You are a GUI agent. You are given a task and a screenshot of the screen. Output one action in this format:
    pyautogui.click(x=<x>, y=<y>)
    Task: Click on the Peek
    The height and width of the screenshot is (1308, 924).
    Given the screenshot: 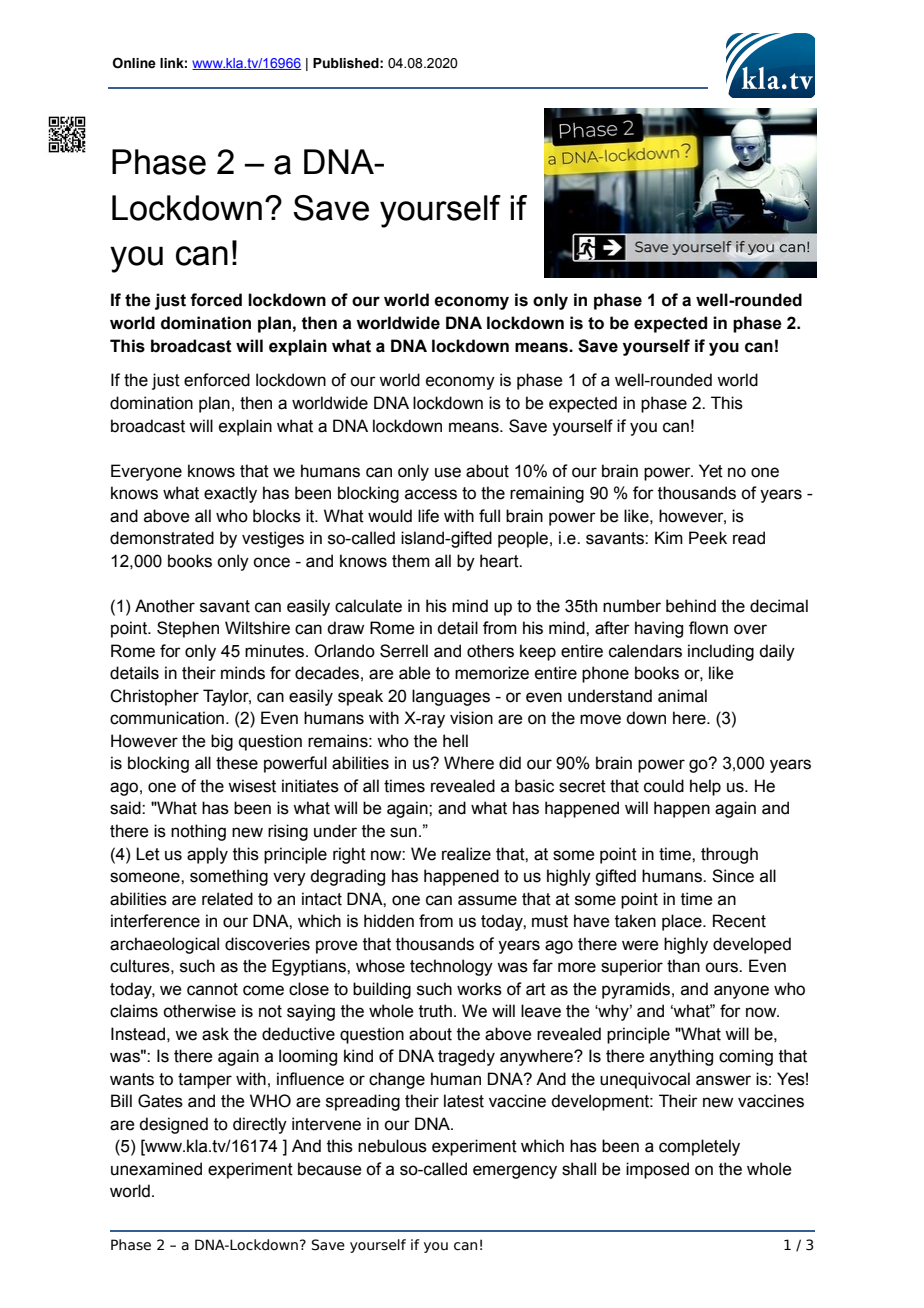 What is the action you would take?
    pyautogui.click(x=708, y=538)
